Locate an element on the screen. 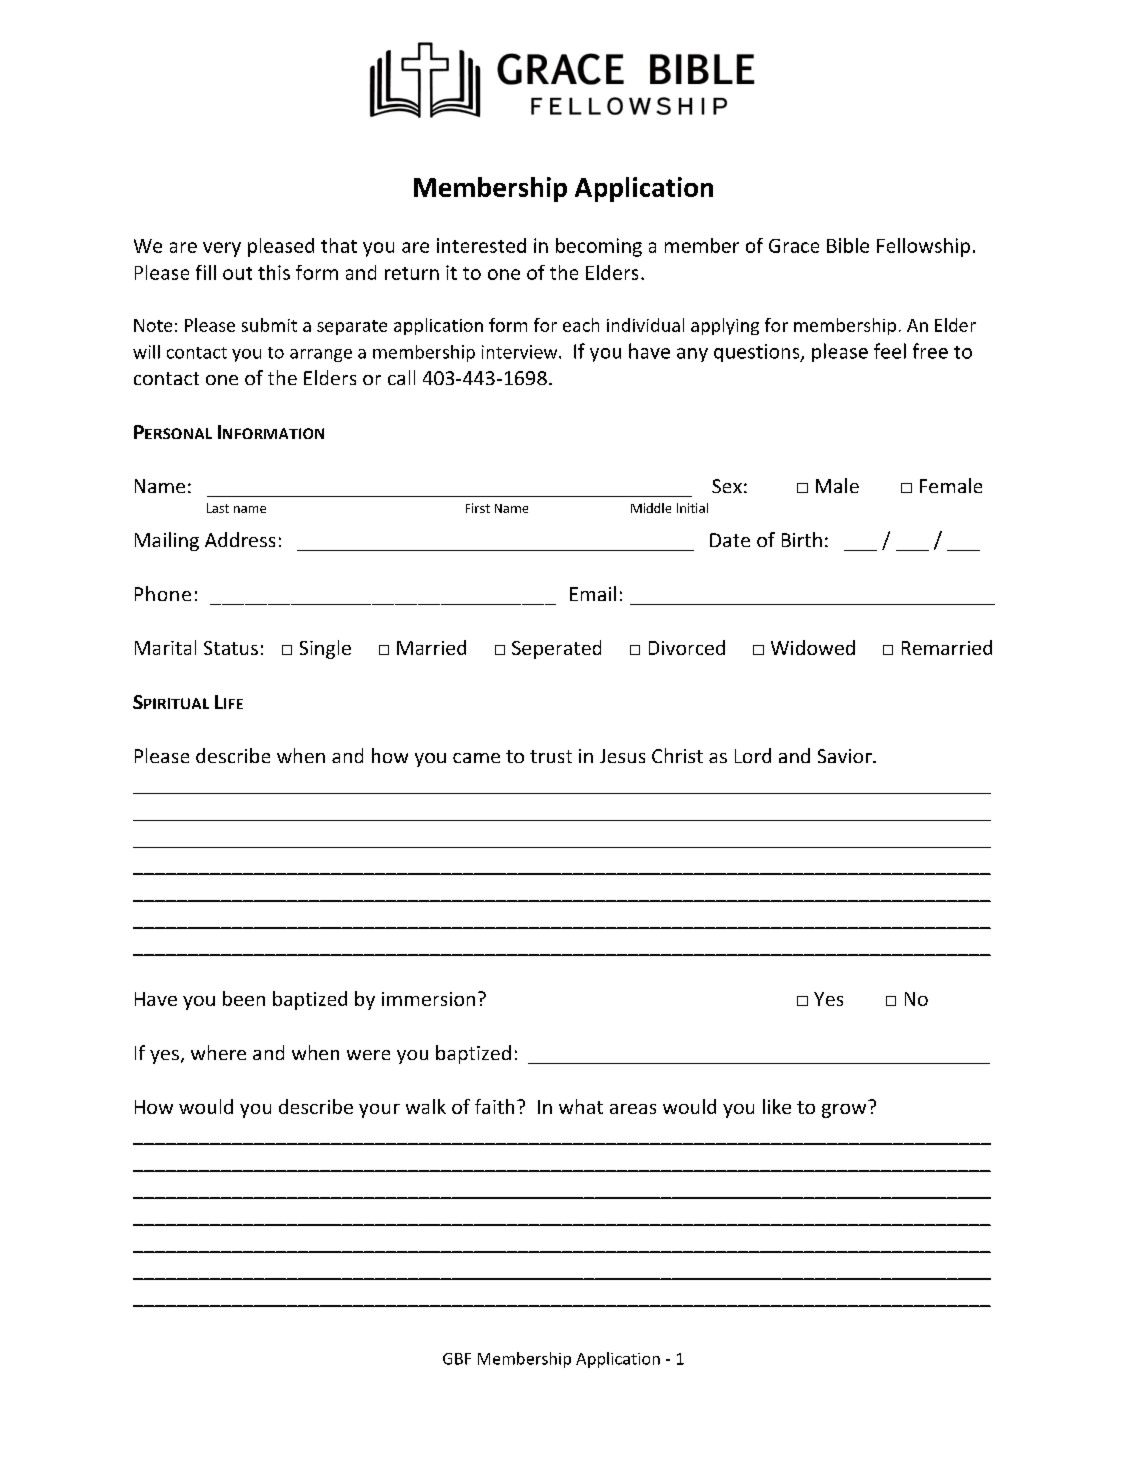  trust is located at coordinates (551, 756).
